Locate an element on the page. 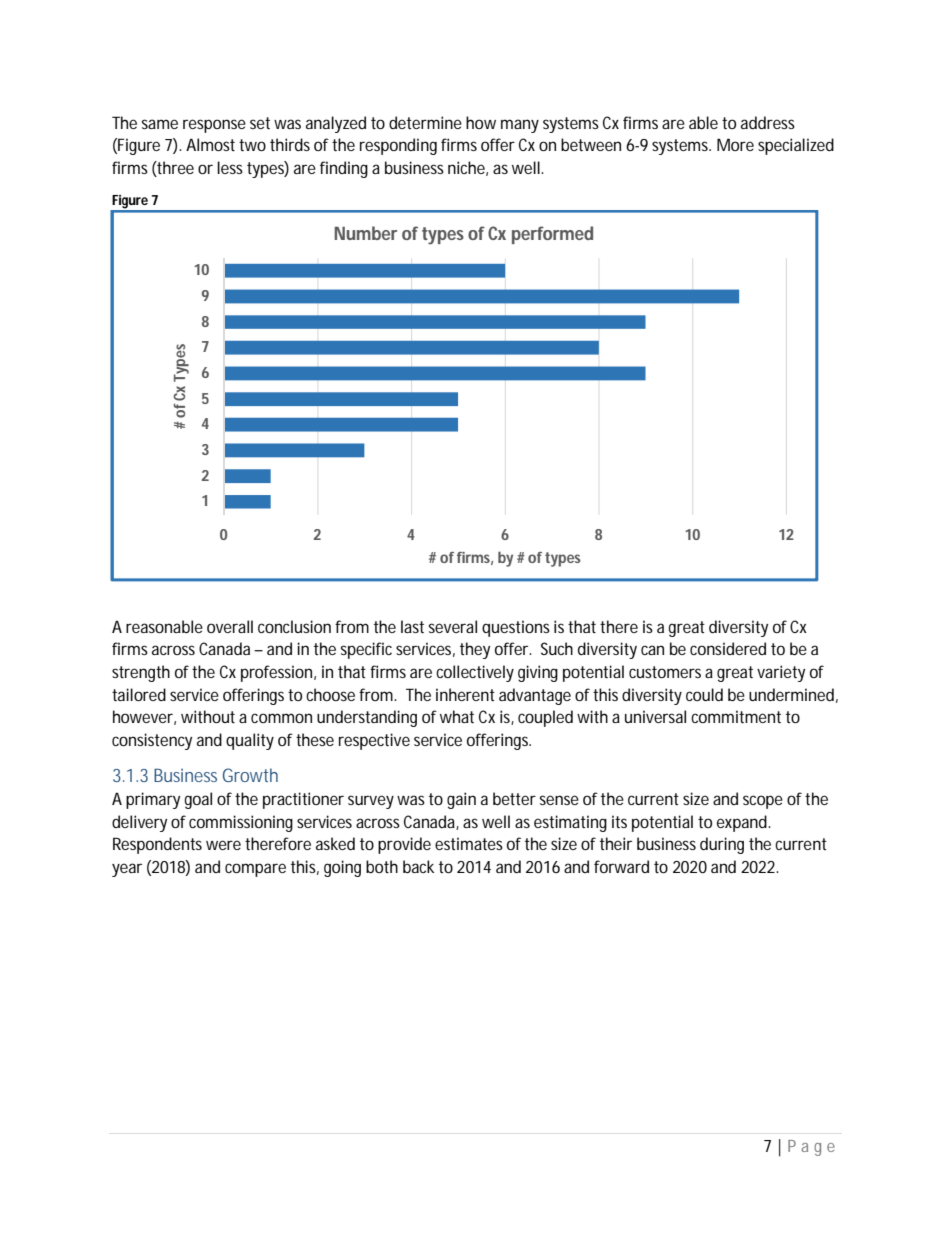  More is located at coordinates (735, 144).
